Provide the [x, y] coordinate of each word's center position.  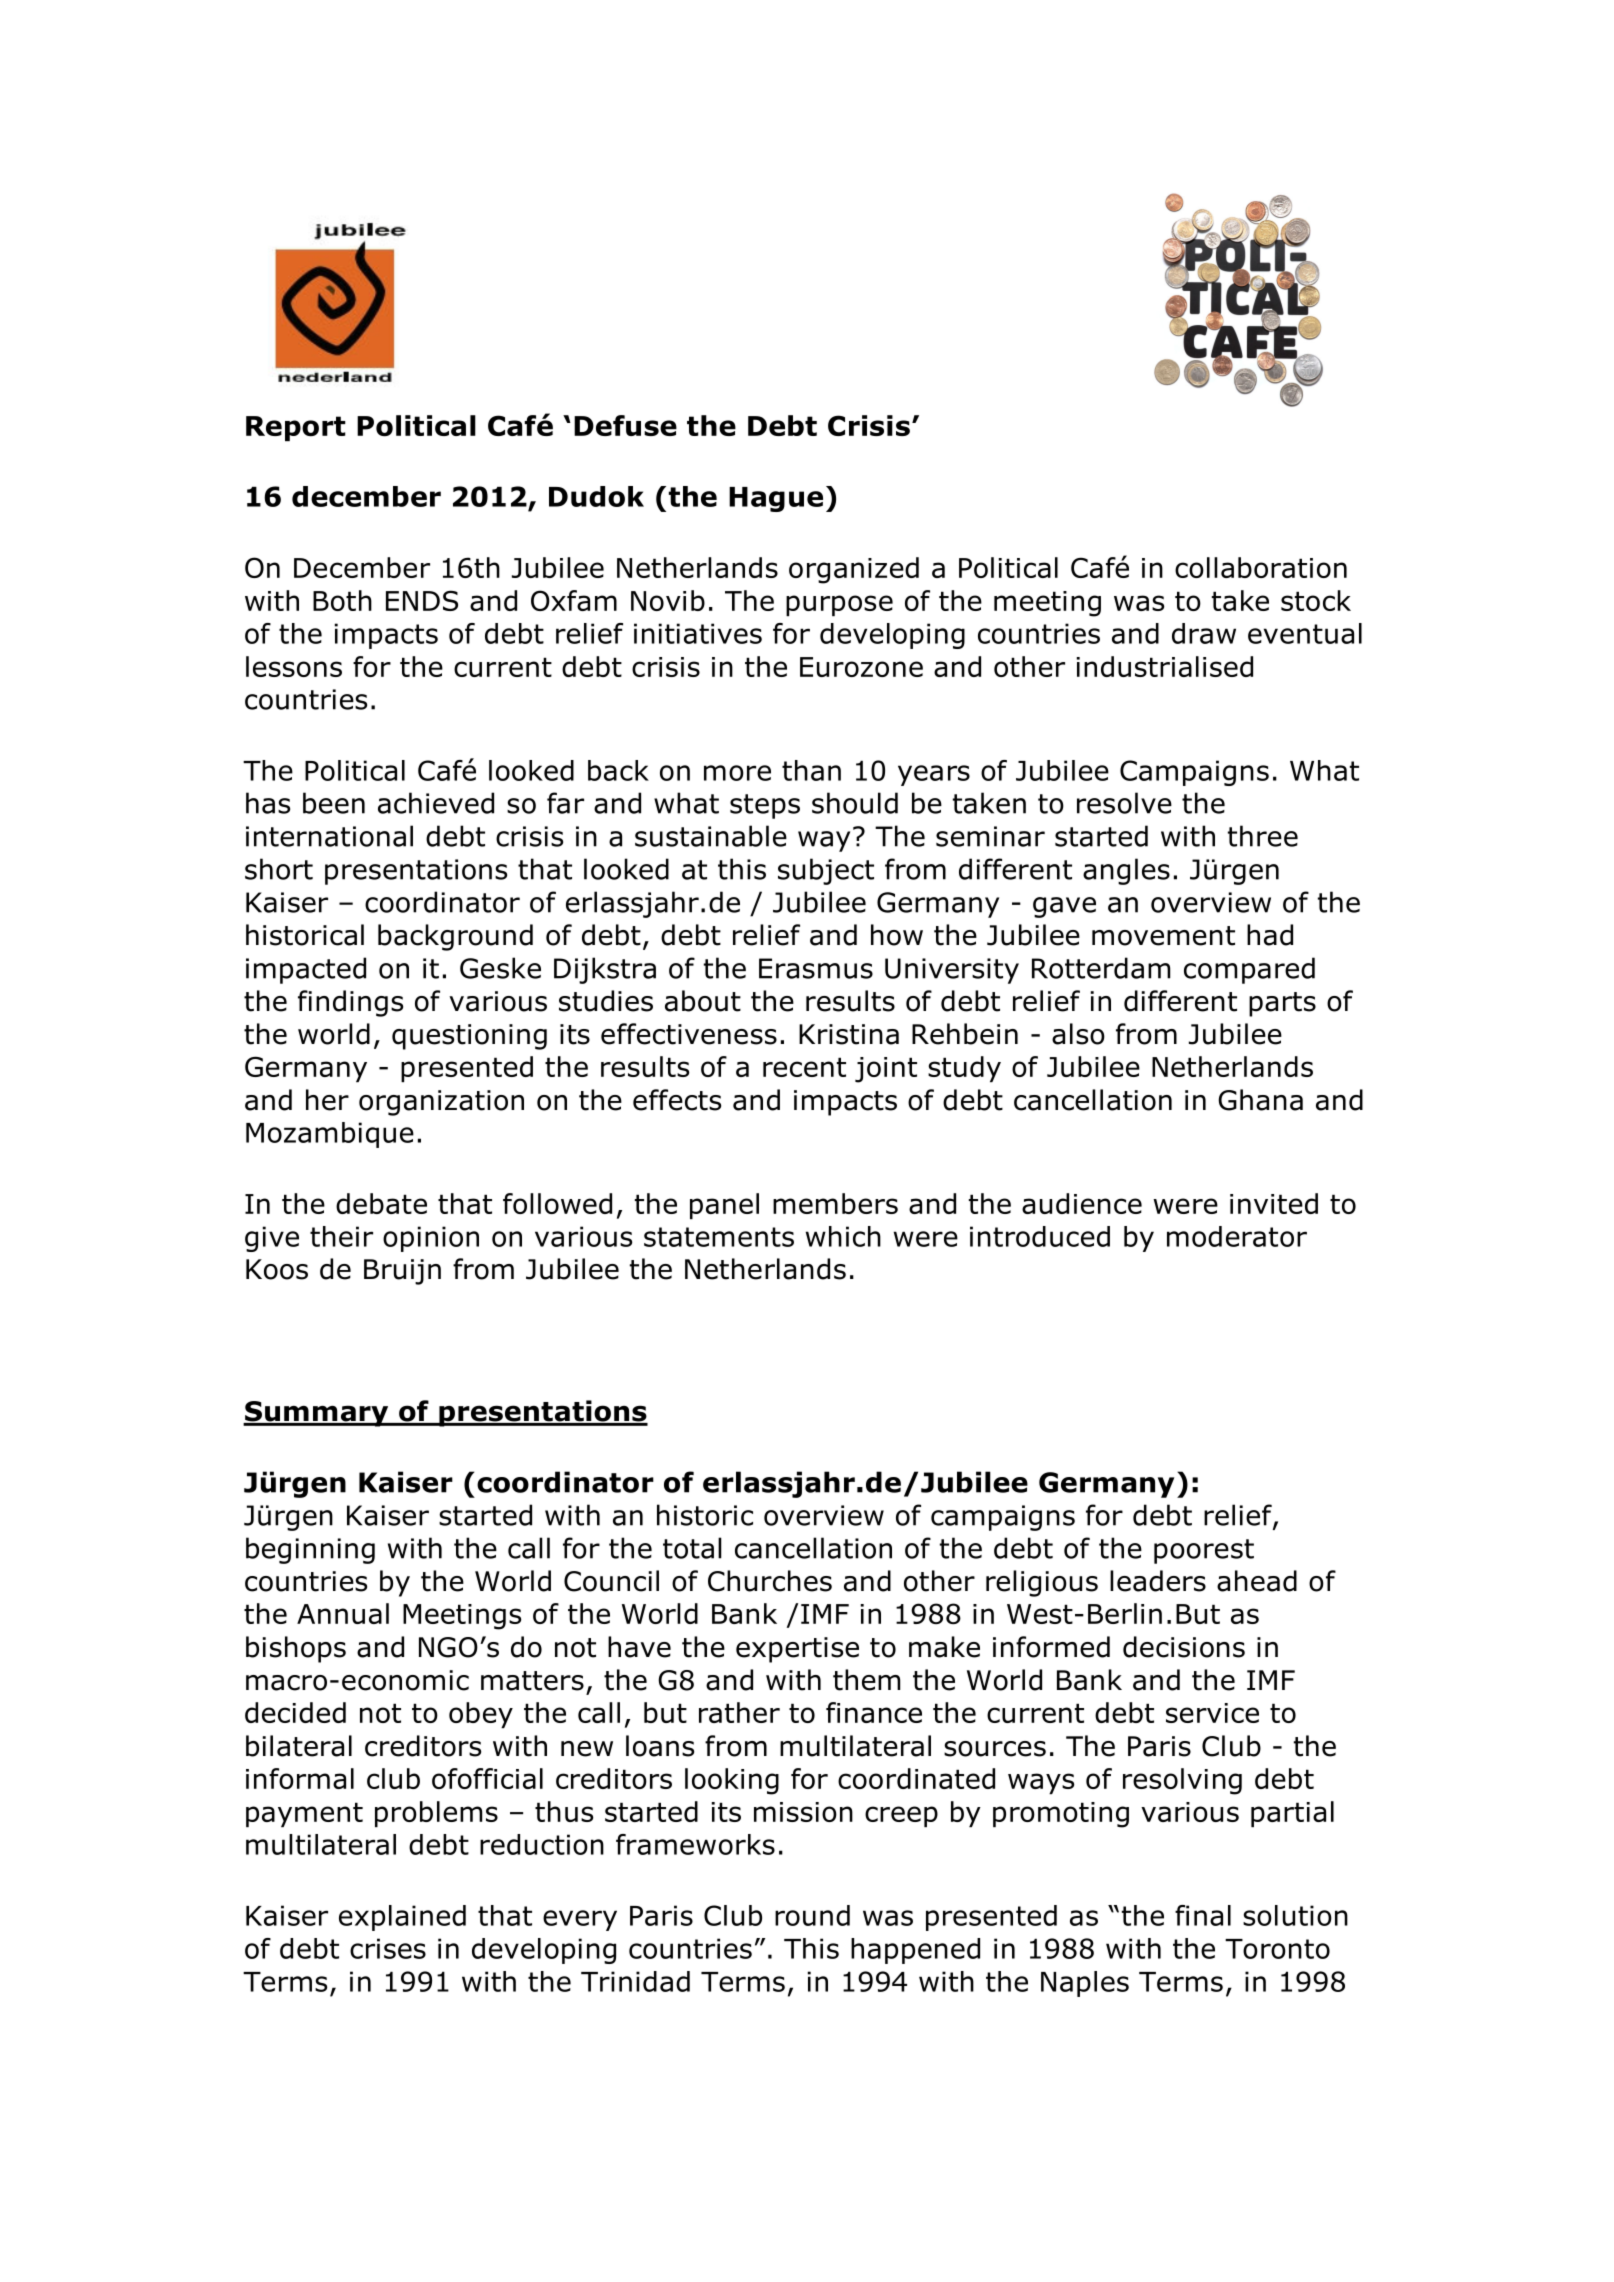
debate [381, 1203]
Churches [770, 1581]
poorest [1204, 1551]
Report [296, 428]
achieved [436, 803]
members [835, 1203]
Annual [343, 1613]
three [1263, 836]
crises [388, 1948]
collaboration [1261, 567]
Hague [776, 499]
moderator [1237, 1236]
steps [765, 806]
